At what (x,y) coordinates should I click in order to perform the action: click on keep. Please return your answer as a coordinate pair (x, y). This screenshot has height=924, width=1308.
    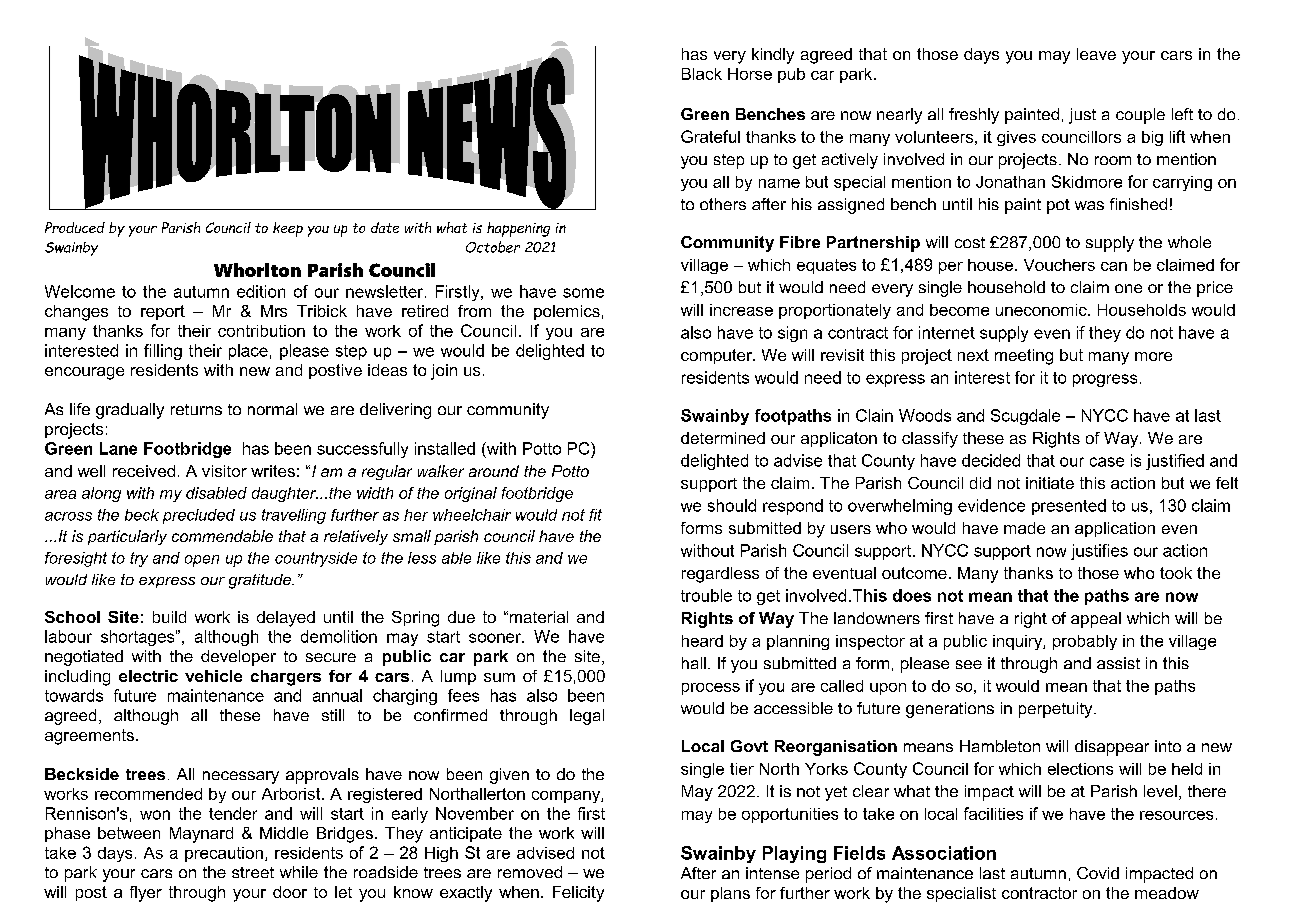
    Looking at the image, I should click on (288, 229).
